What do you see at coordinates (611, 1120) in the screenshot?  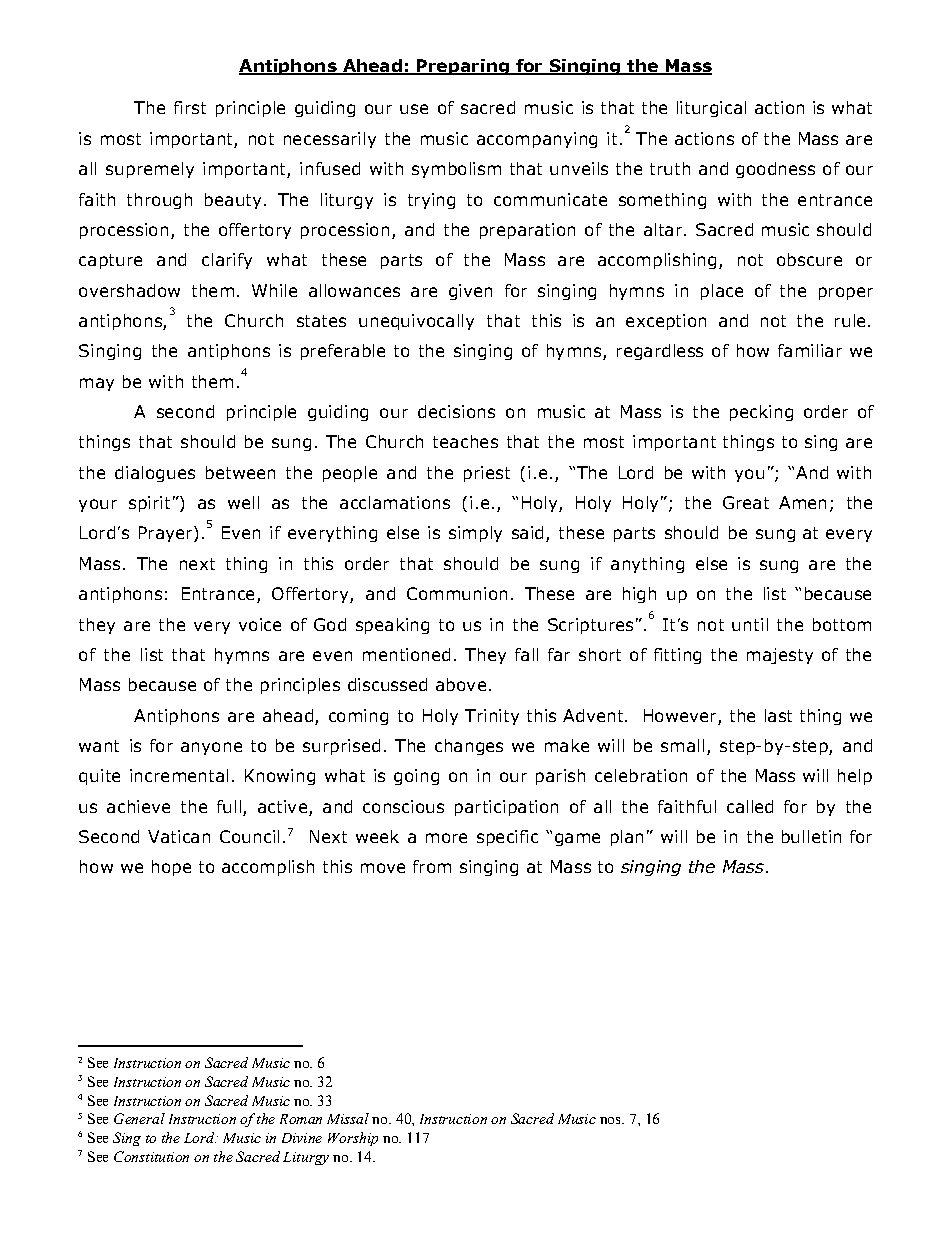 I see `nos` at bounding box center [611, 1120].
